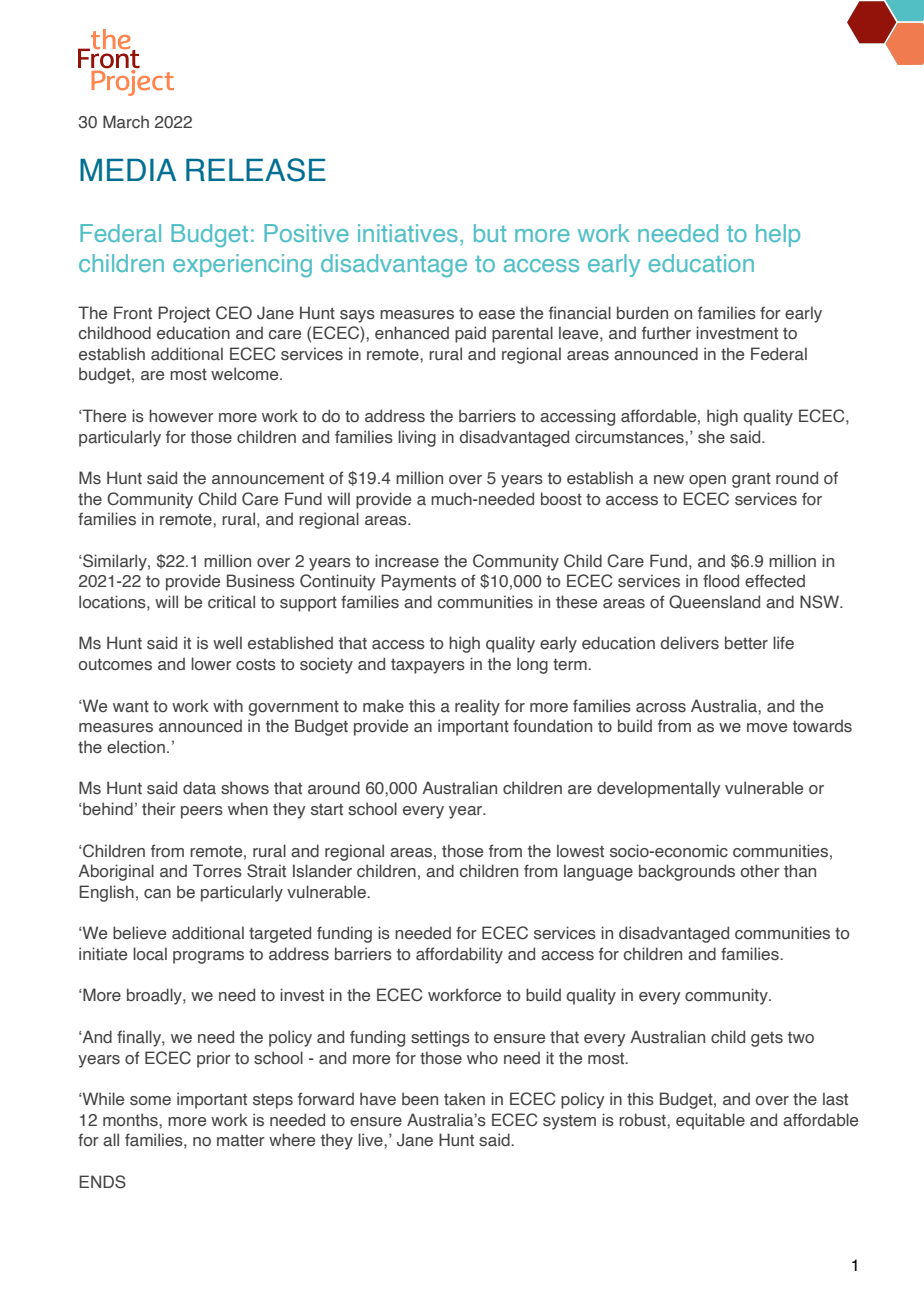 Image resolution: width=924 pixels, height=1308 pixels. I want to click on lower, so click(211, 664).
